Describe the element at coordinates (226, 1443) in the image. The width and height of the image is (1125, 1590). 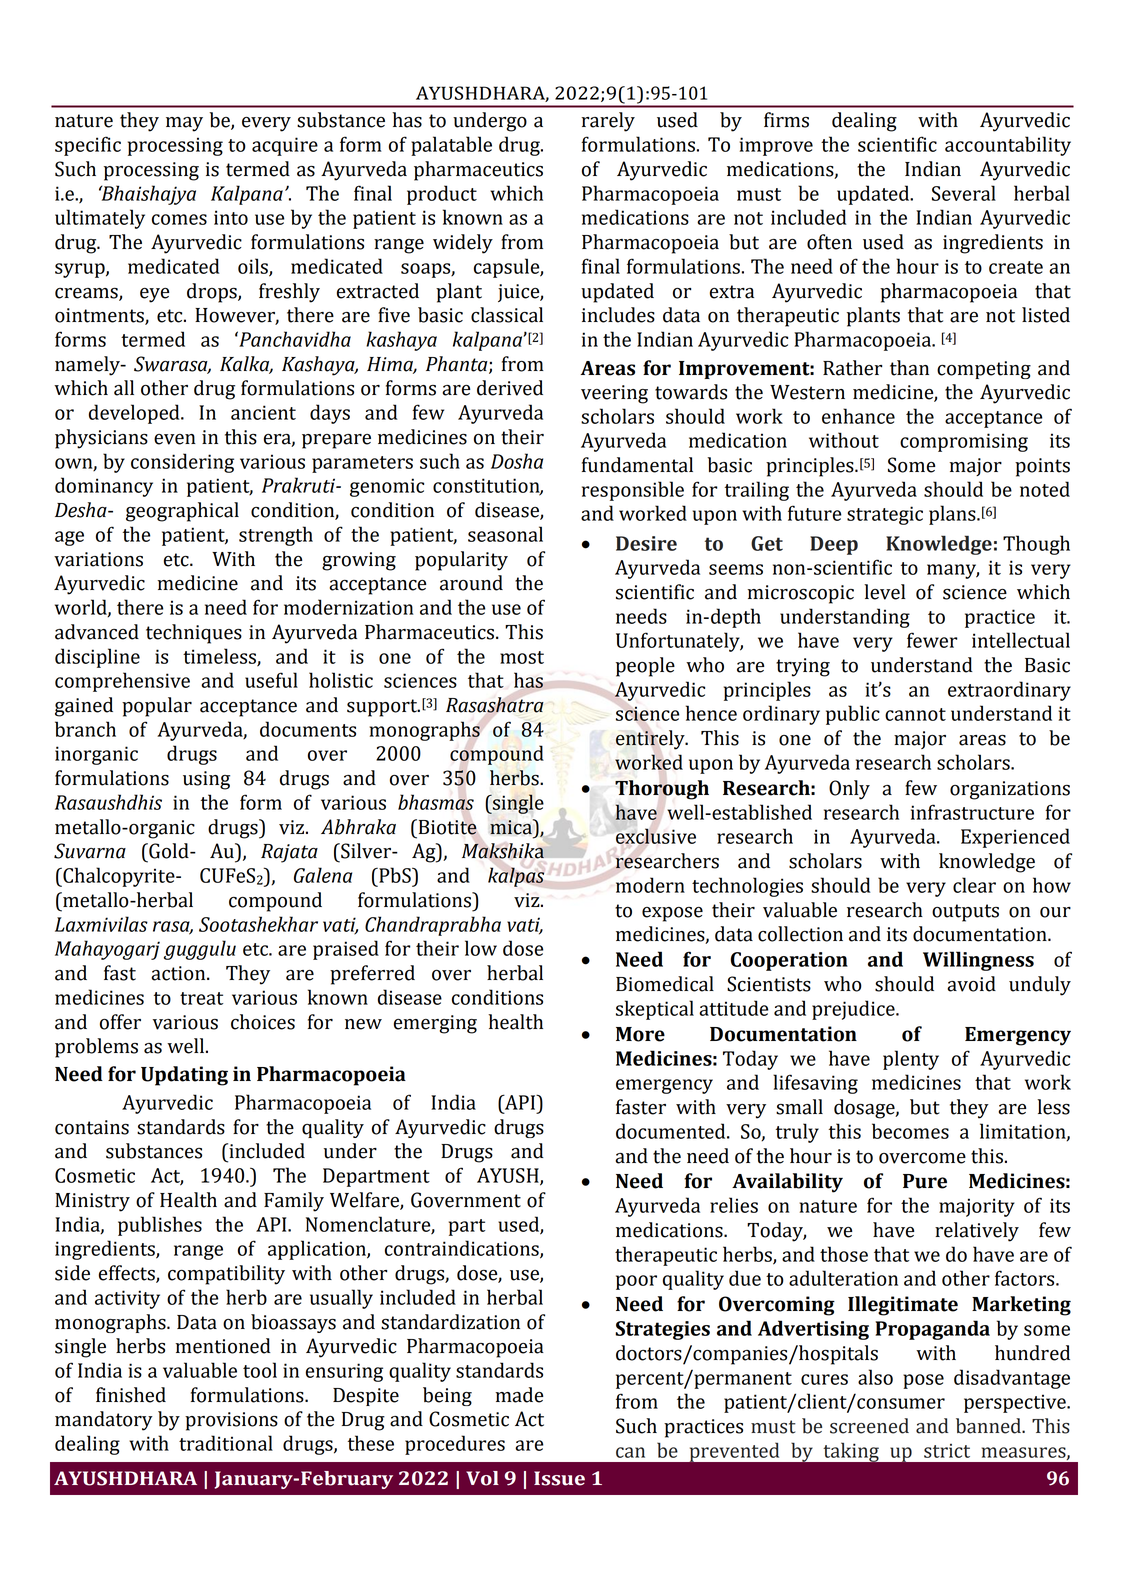
I see `traditional` at that location.
